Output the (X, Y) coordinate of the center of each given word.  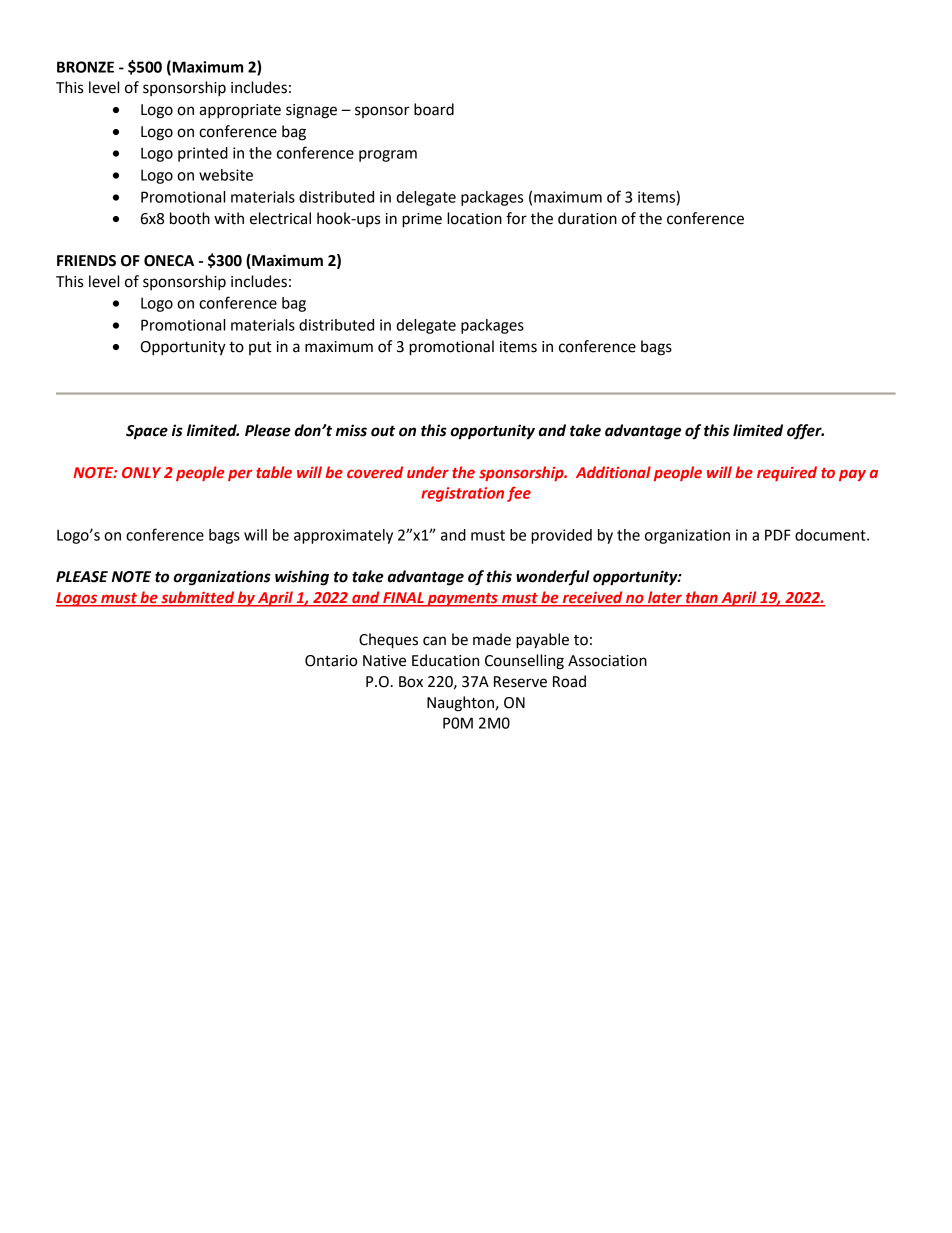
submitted (197, 598)
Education (445, 660)
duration (587, 218)
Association (607, 661)
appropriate (240, 111)
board (434, 109)
